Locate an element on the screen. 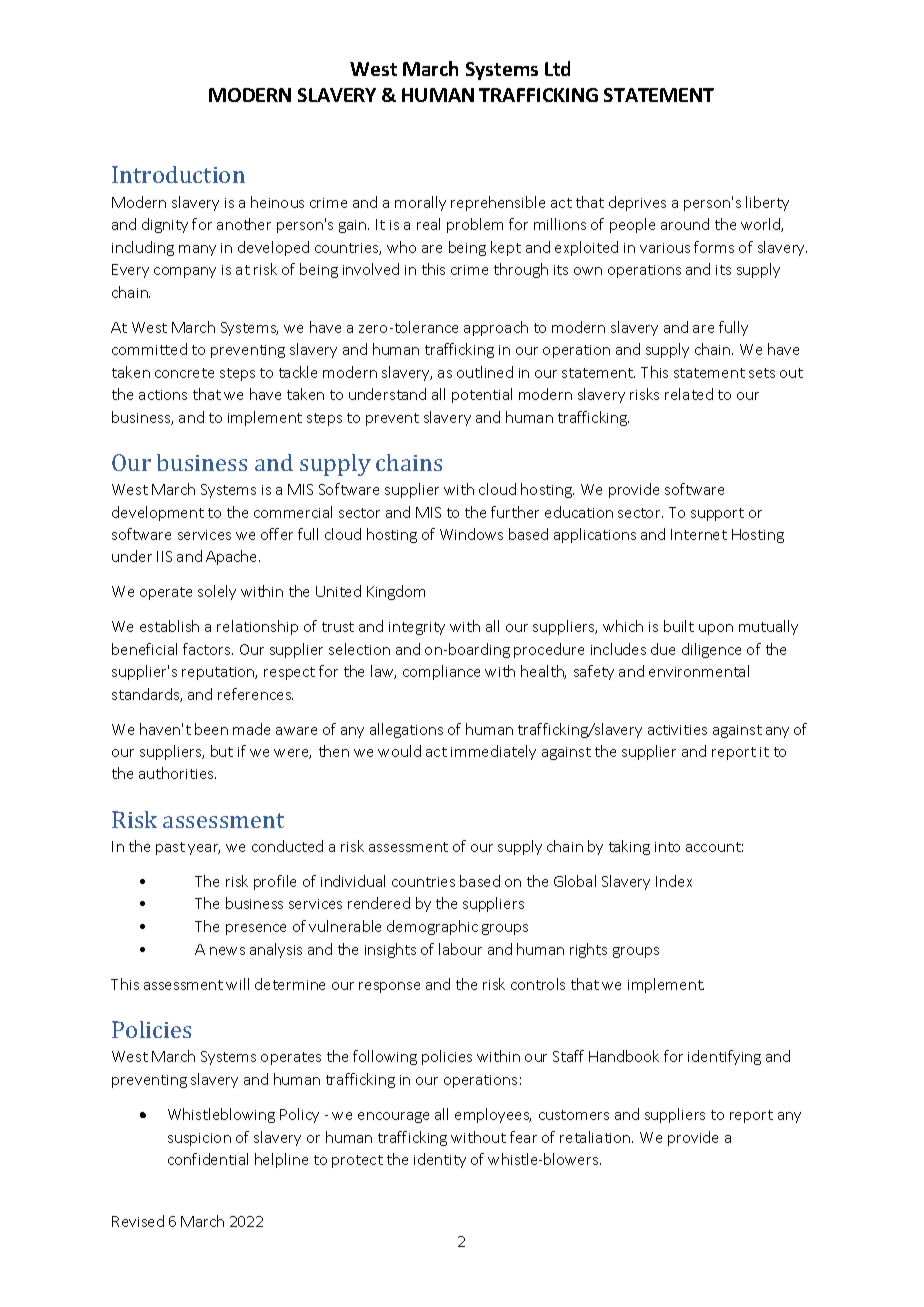  news is located at coordinates (227, 951).
